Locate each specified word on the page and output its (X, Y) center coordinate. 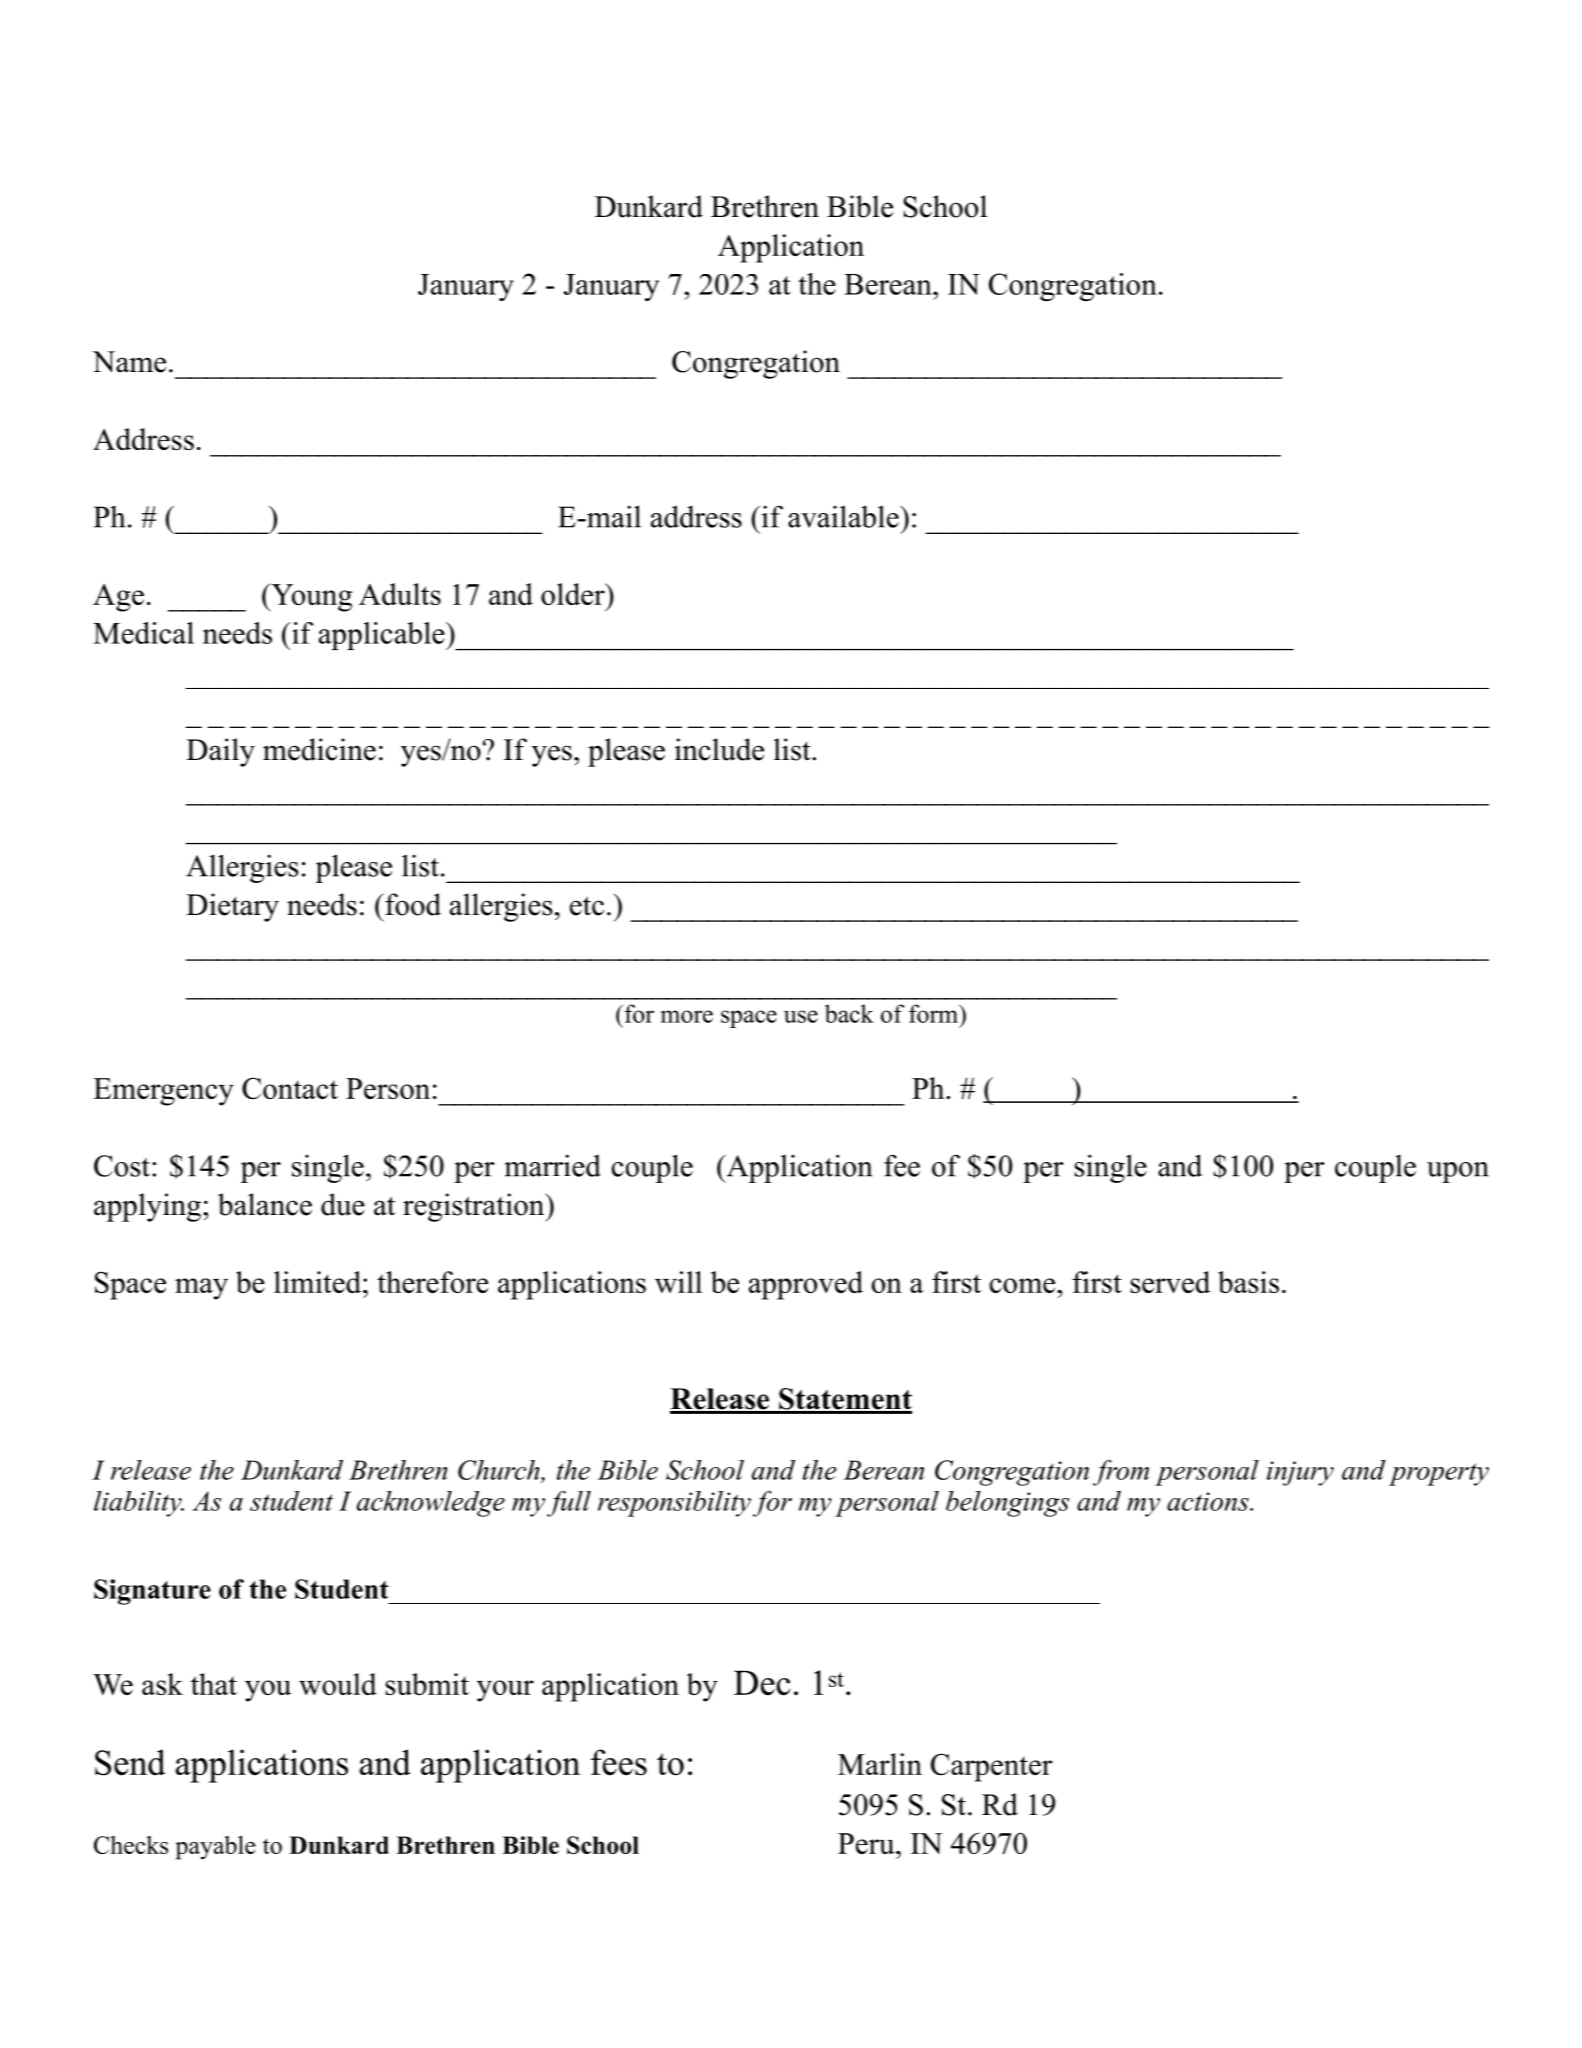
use (801, 1016)
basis (1248, 1282)
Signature (152, 1592)
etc (587, 906)
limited (317, 1282)
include (719, 749)
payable (215, 1848)
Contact (290, 1088)
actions (1209, 1501)
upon (1458, 1172)
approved (806, 1285)
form (935, 1013)
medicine (319, 749)
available (844, 516)
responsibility (674, 1504)
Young (310, 597)
